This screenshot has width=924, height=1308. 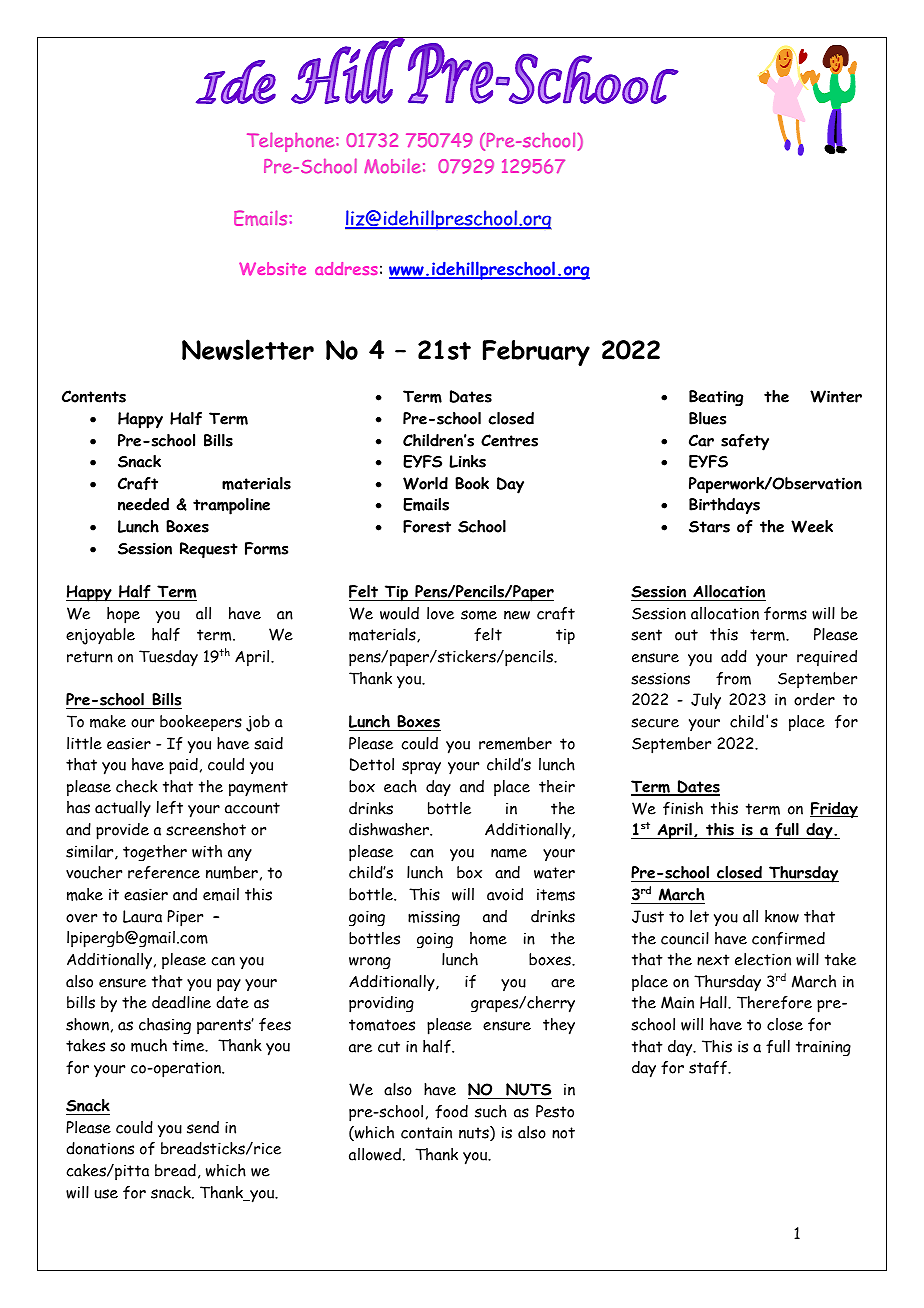 I want to click on February, so click(x=536, y=353).
